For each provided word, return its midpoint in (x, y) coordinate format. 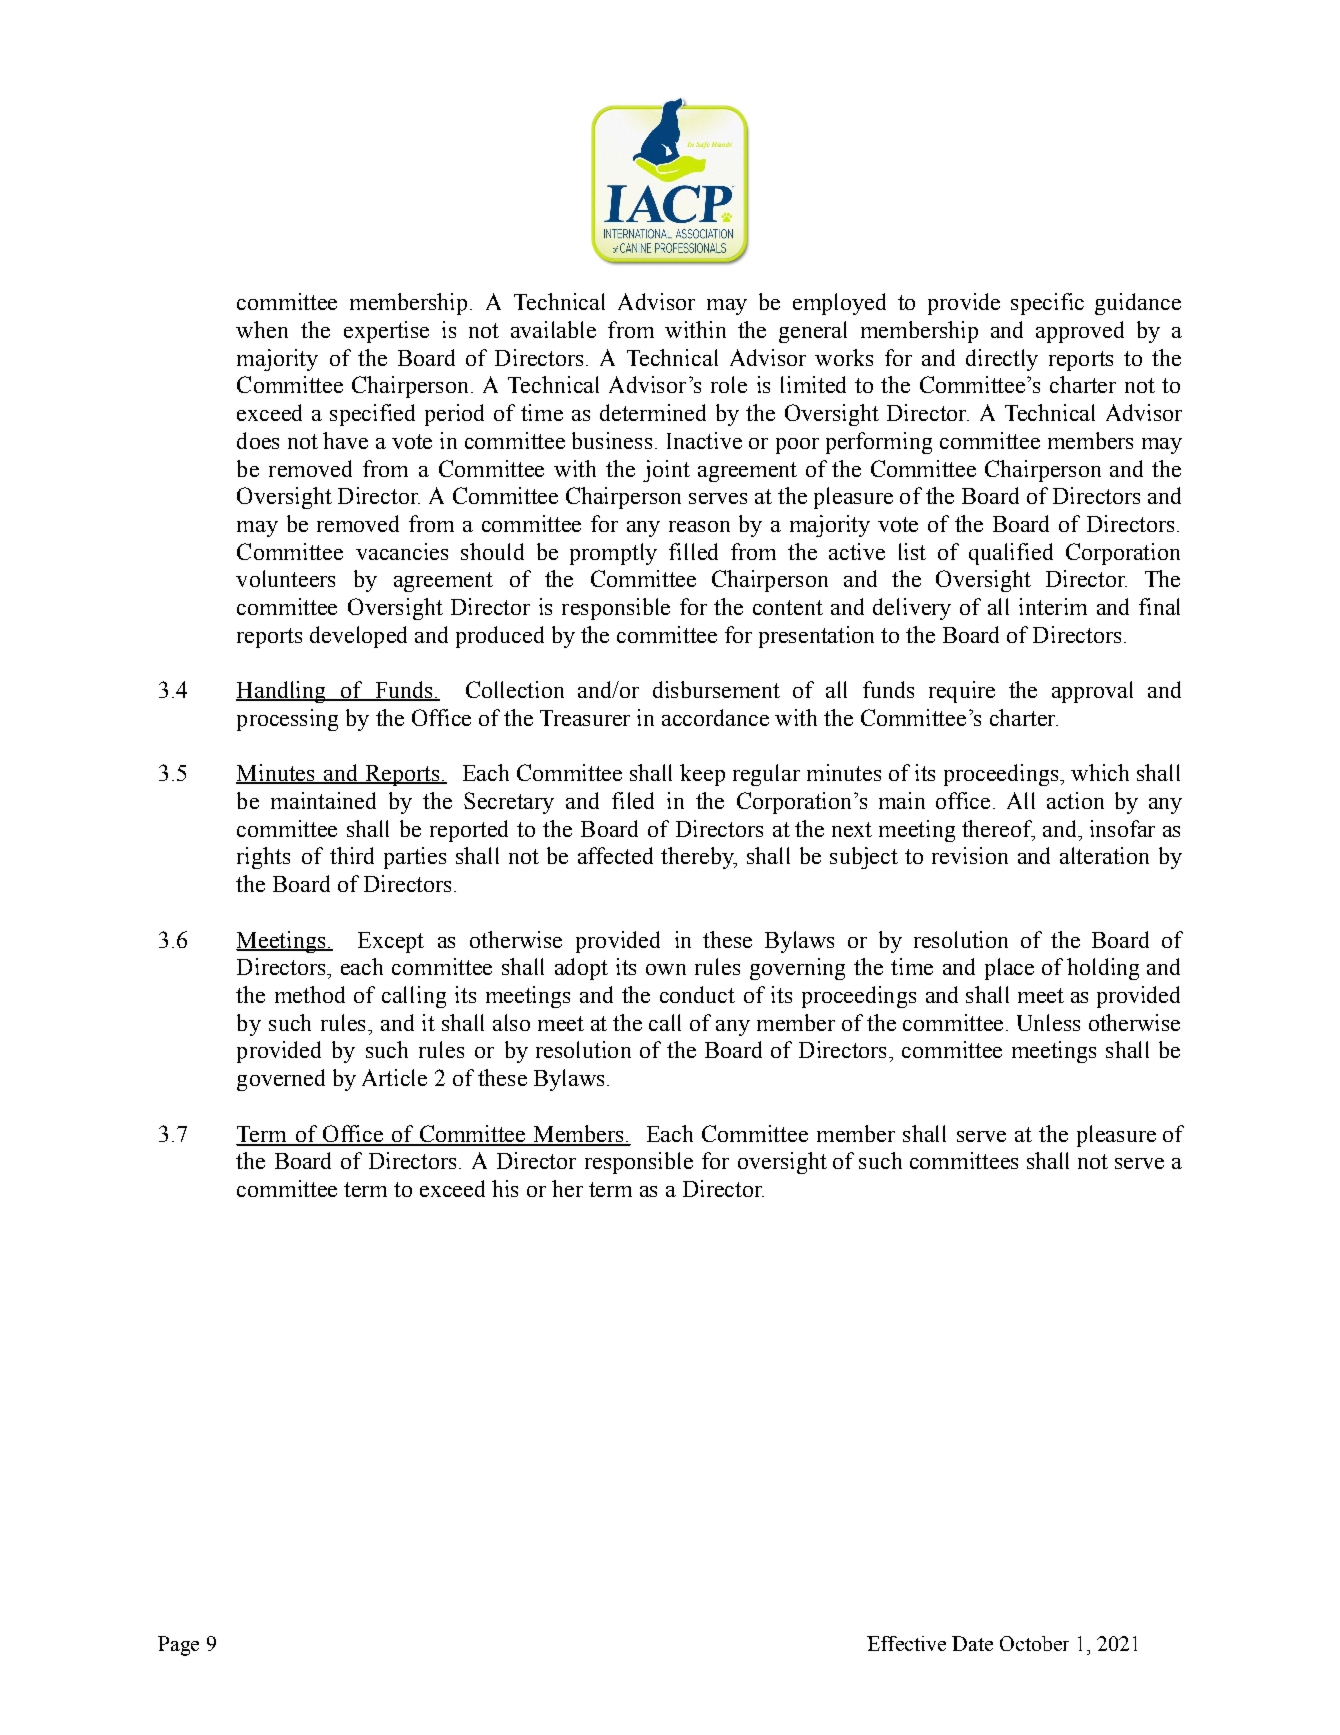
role (729, 384)
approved (1080, 332)
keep (702, 775)
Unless (1048, 1022)
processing (287, 720)
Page (178, 1646)
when (262, 329)
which (1100, 772)
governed (281, 1080)
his (505, 1188)
